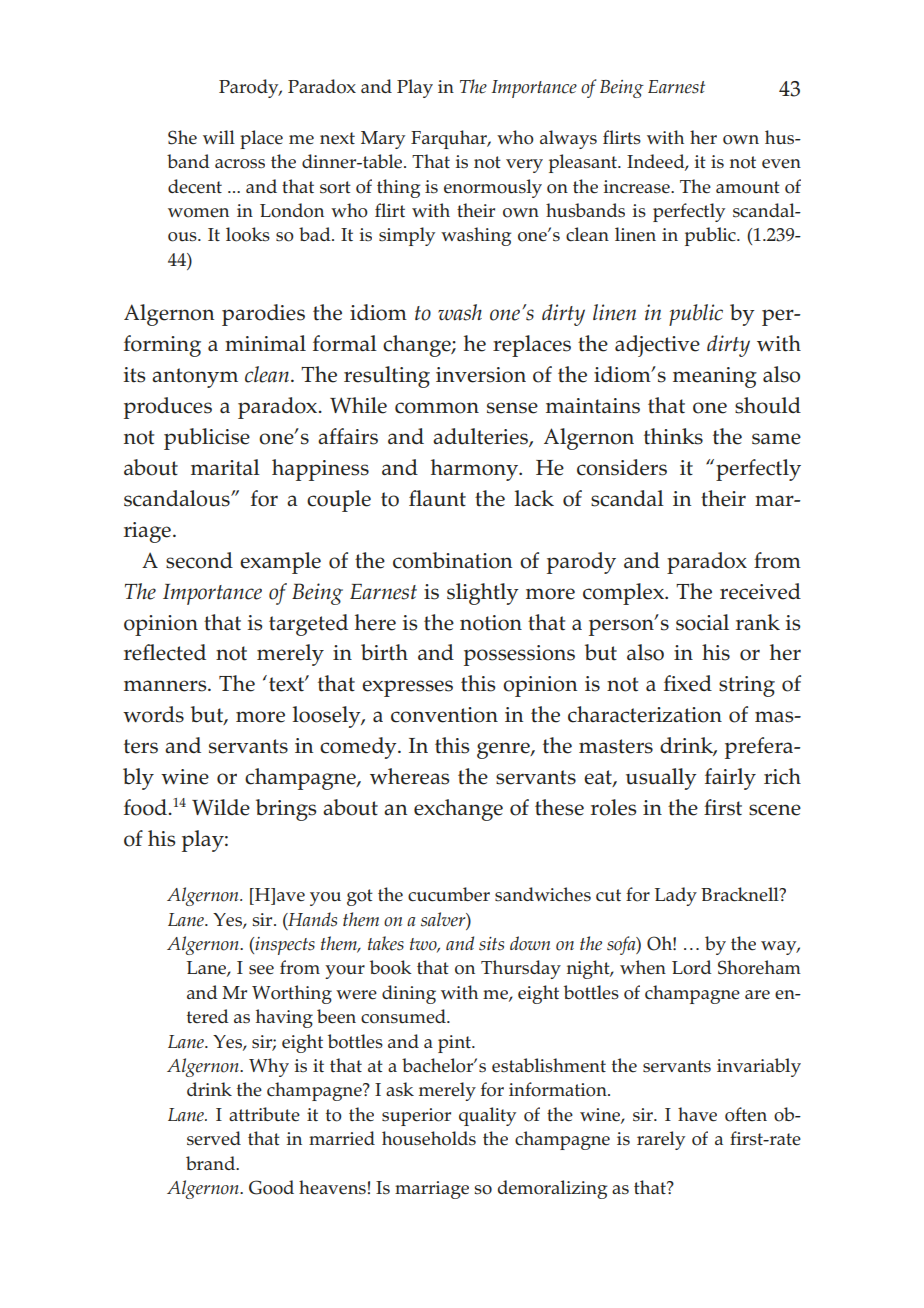 Image resolution: width=924 pixels, height=1308 pixels. I want to click on possessions, so click(519, 655).
